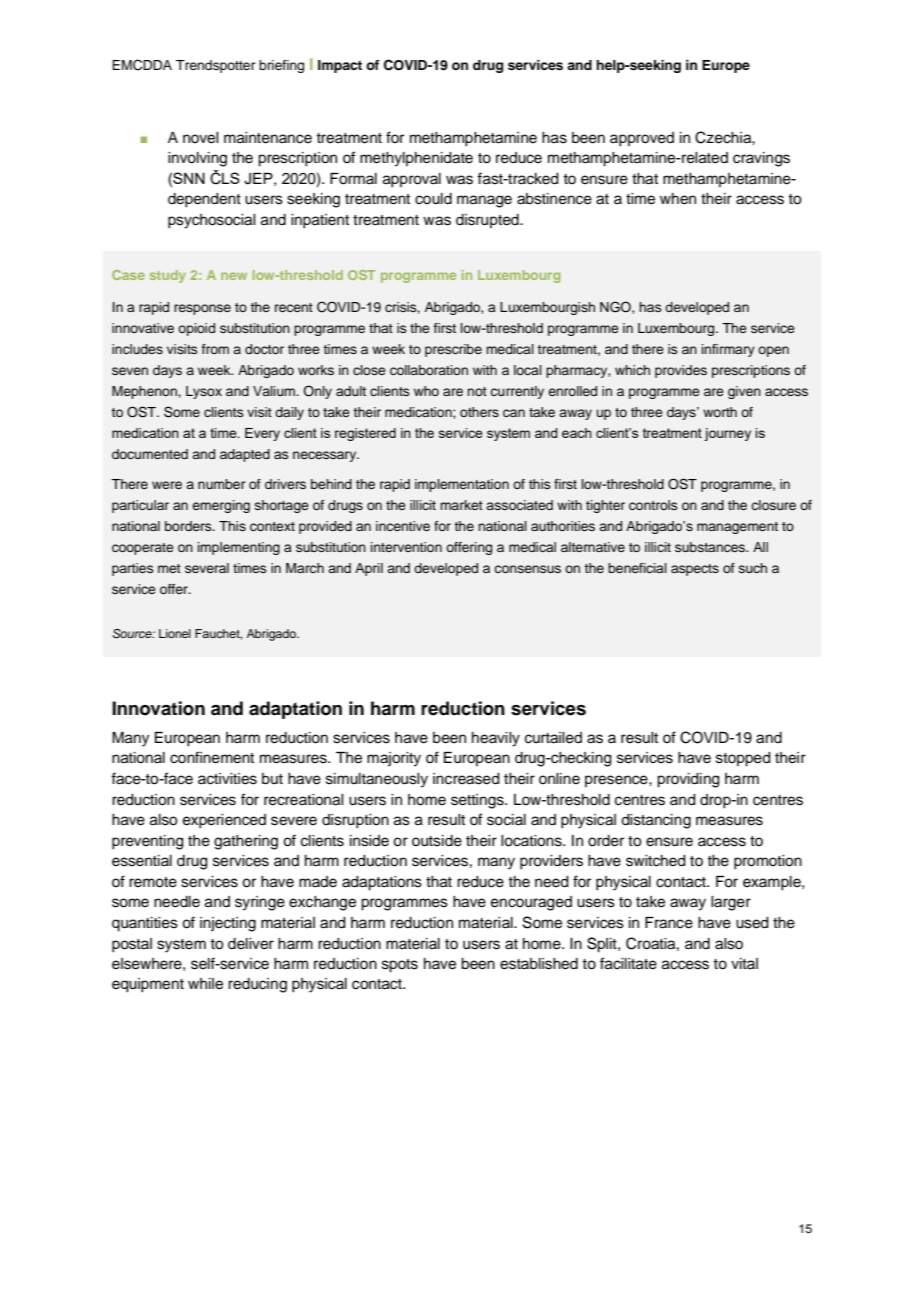 The height and width of the page is (1308, 924). I want to click on new, so click(234, 276).
